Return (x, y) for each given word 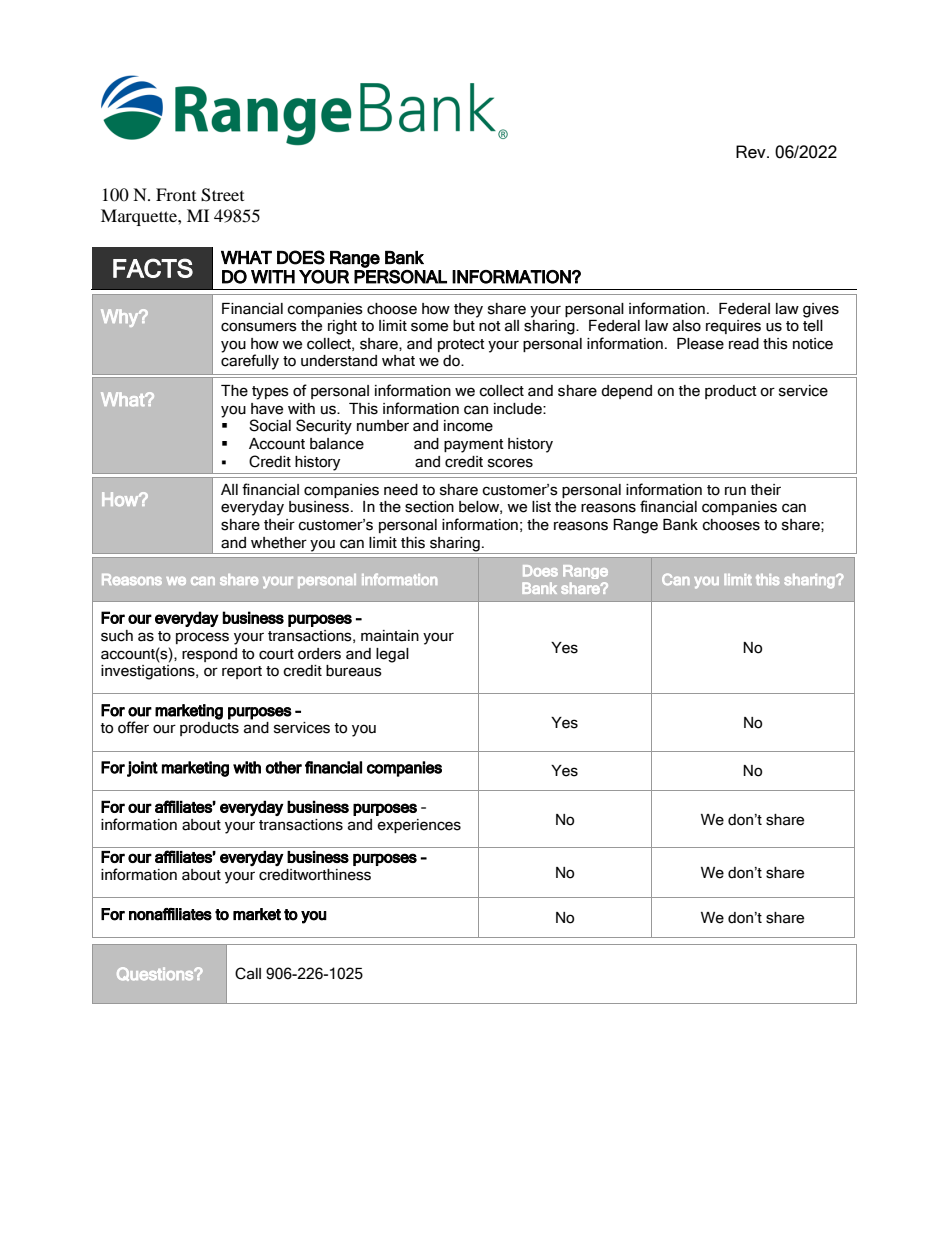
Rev (752, 152)
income (468, 426)
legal (392, 655)
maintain (390, 636)
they (468, 310)
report (242, 672)
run (735, 491)
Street (222, 195)
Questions (156, 974)
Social (270, 425)
